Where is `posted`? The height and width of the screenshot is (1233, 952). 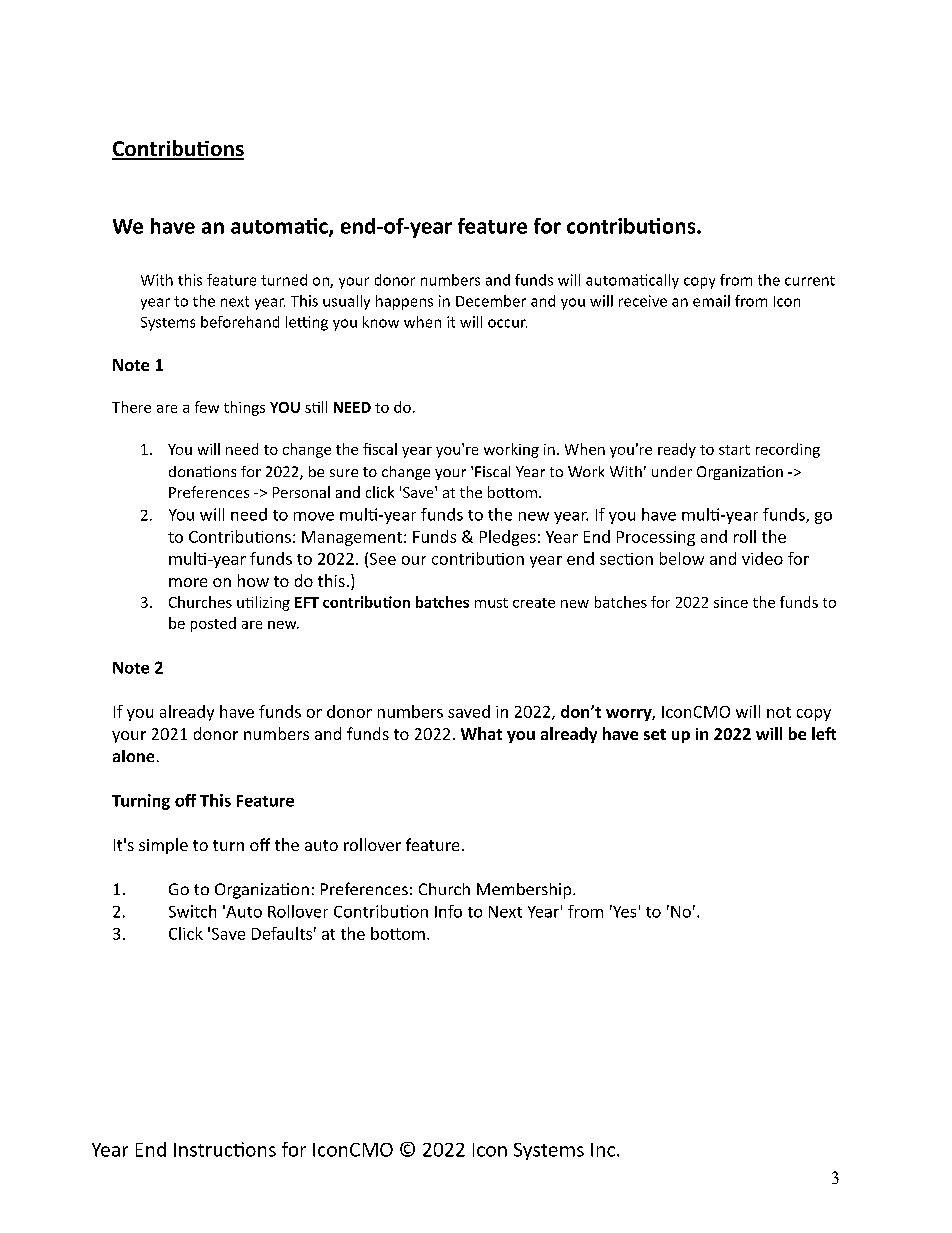 posted is located at coordinates (213, 624).
